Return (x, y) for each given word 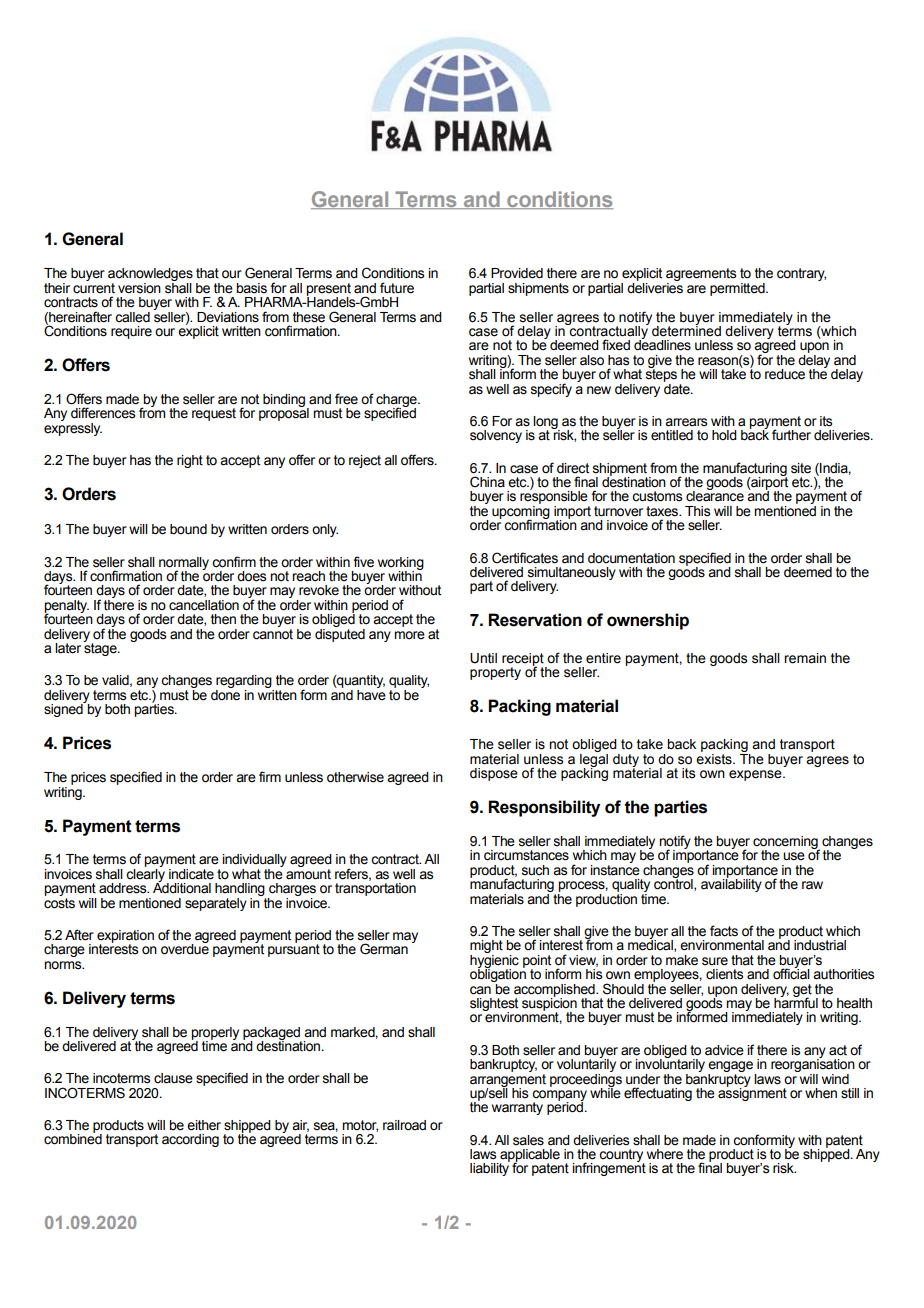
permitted (738, 289)
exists (715, 758)
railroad (404, 1125)
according (190, 1140)
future (397, 288)
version (139, 288)
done (225, 694)
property (495, 673)
